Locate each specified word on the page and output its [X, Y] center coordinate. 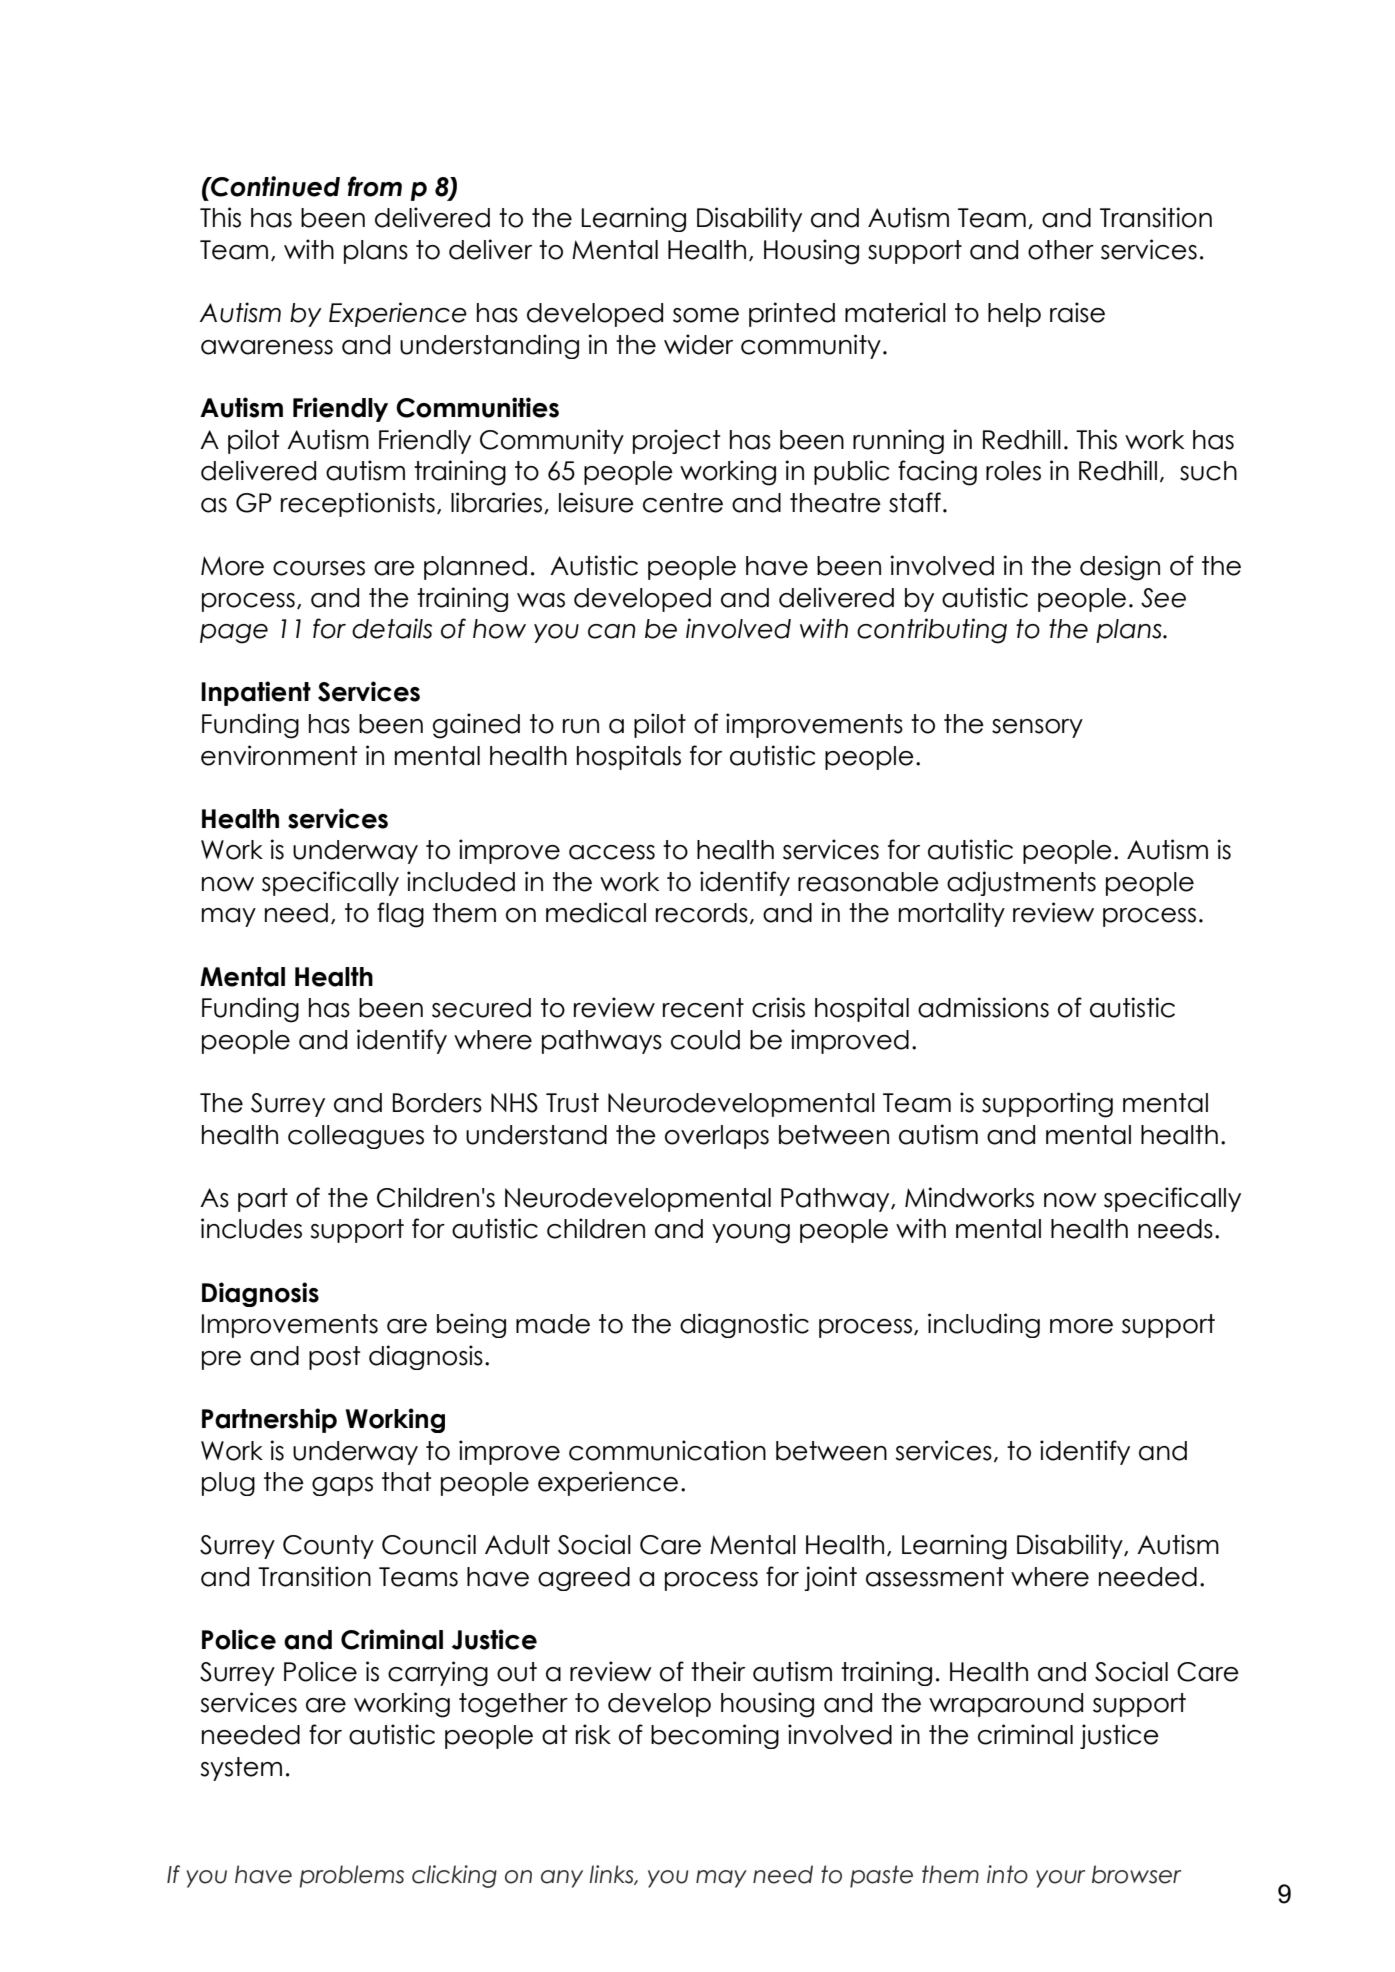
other [1061, 250]
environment [279, 755]
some [706, 315]
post [334, 1358]
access [612, 852]
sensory [1037, 728]
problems [351, 1876]
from [375, 186]
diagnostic [744, 1325]
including [984, 1325]
